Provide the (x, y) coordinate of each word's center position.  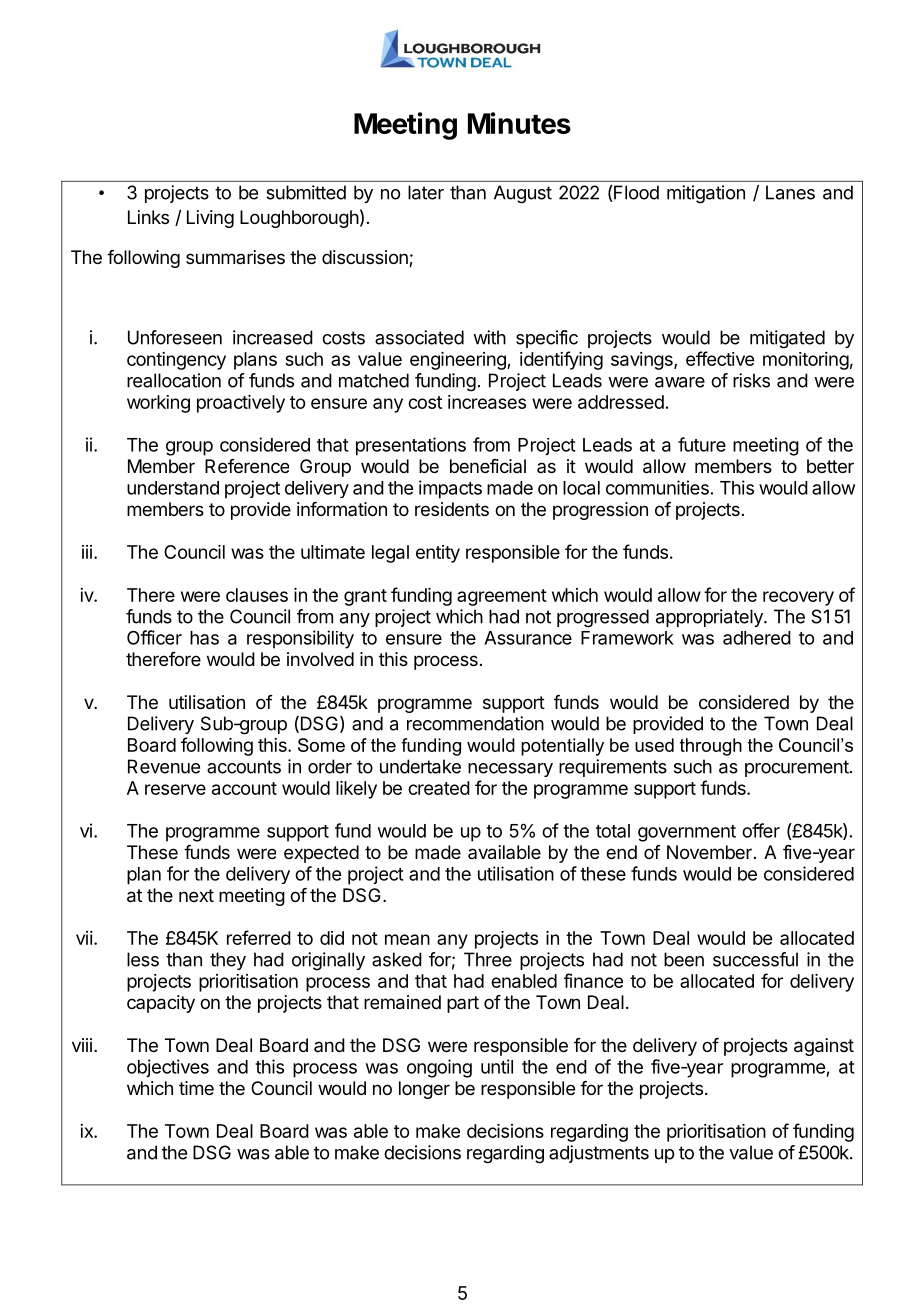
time (196, 1088)
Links (148, 217)
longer (424, 1090)
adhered (757, 638)
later (426, 192)
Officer (154, 637)
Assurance (528, 638)
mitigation (706, 194)
